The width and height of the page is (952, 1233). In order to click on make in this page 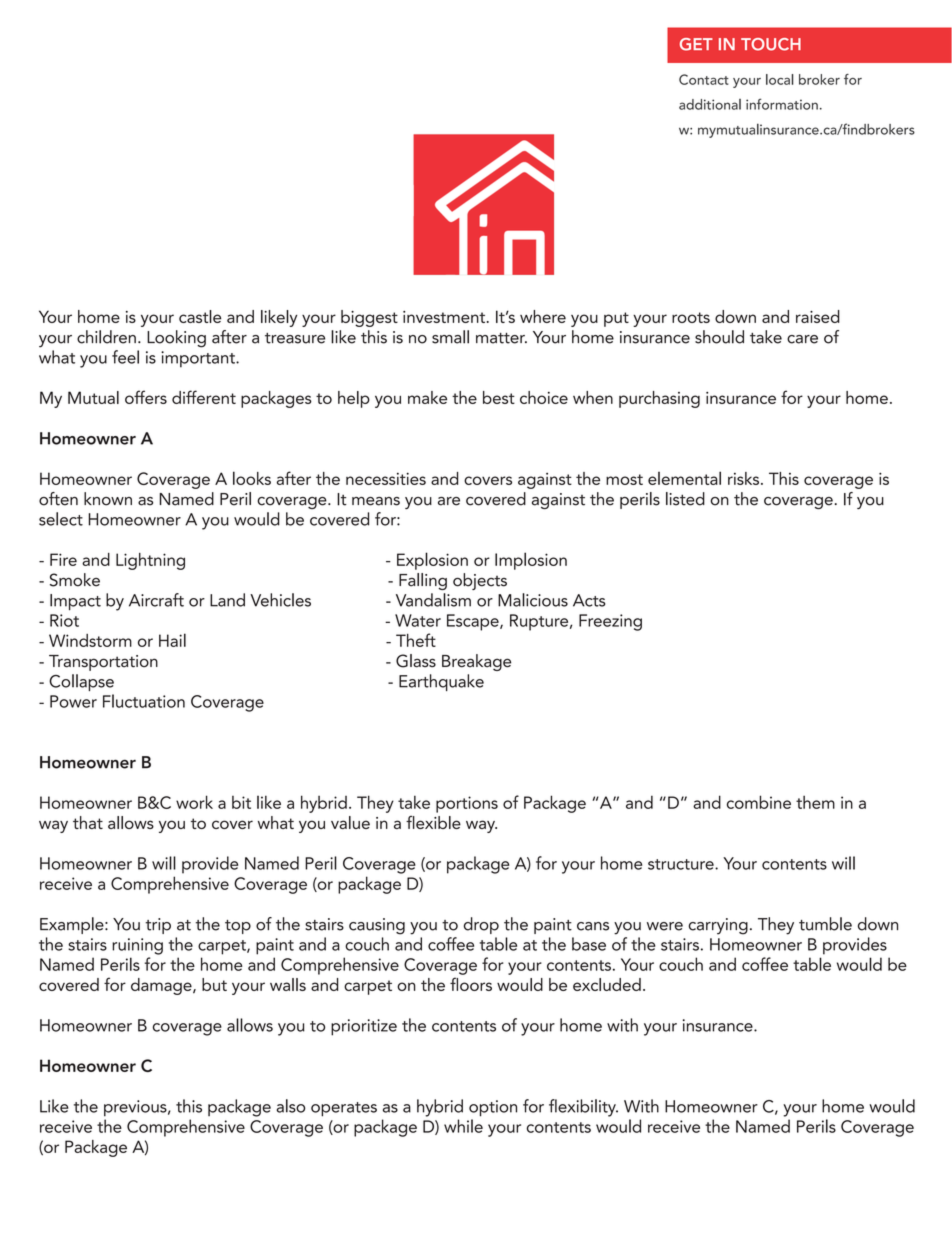, I will do `click(427, 397)`.
